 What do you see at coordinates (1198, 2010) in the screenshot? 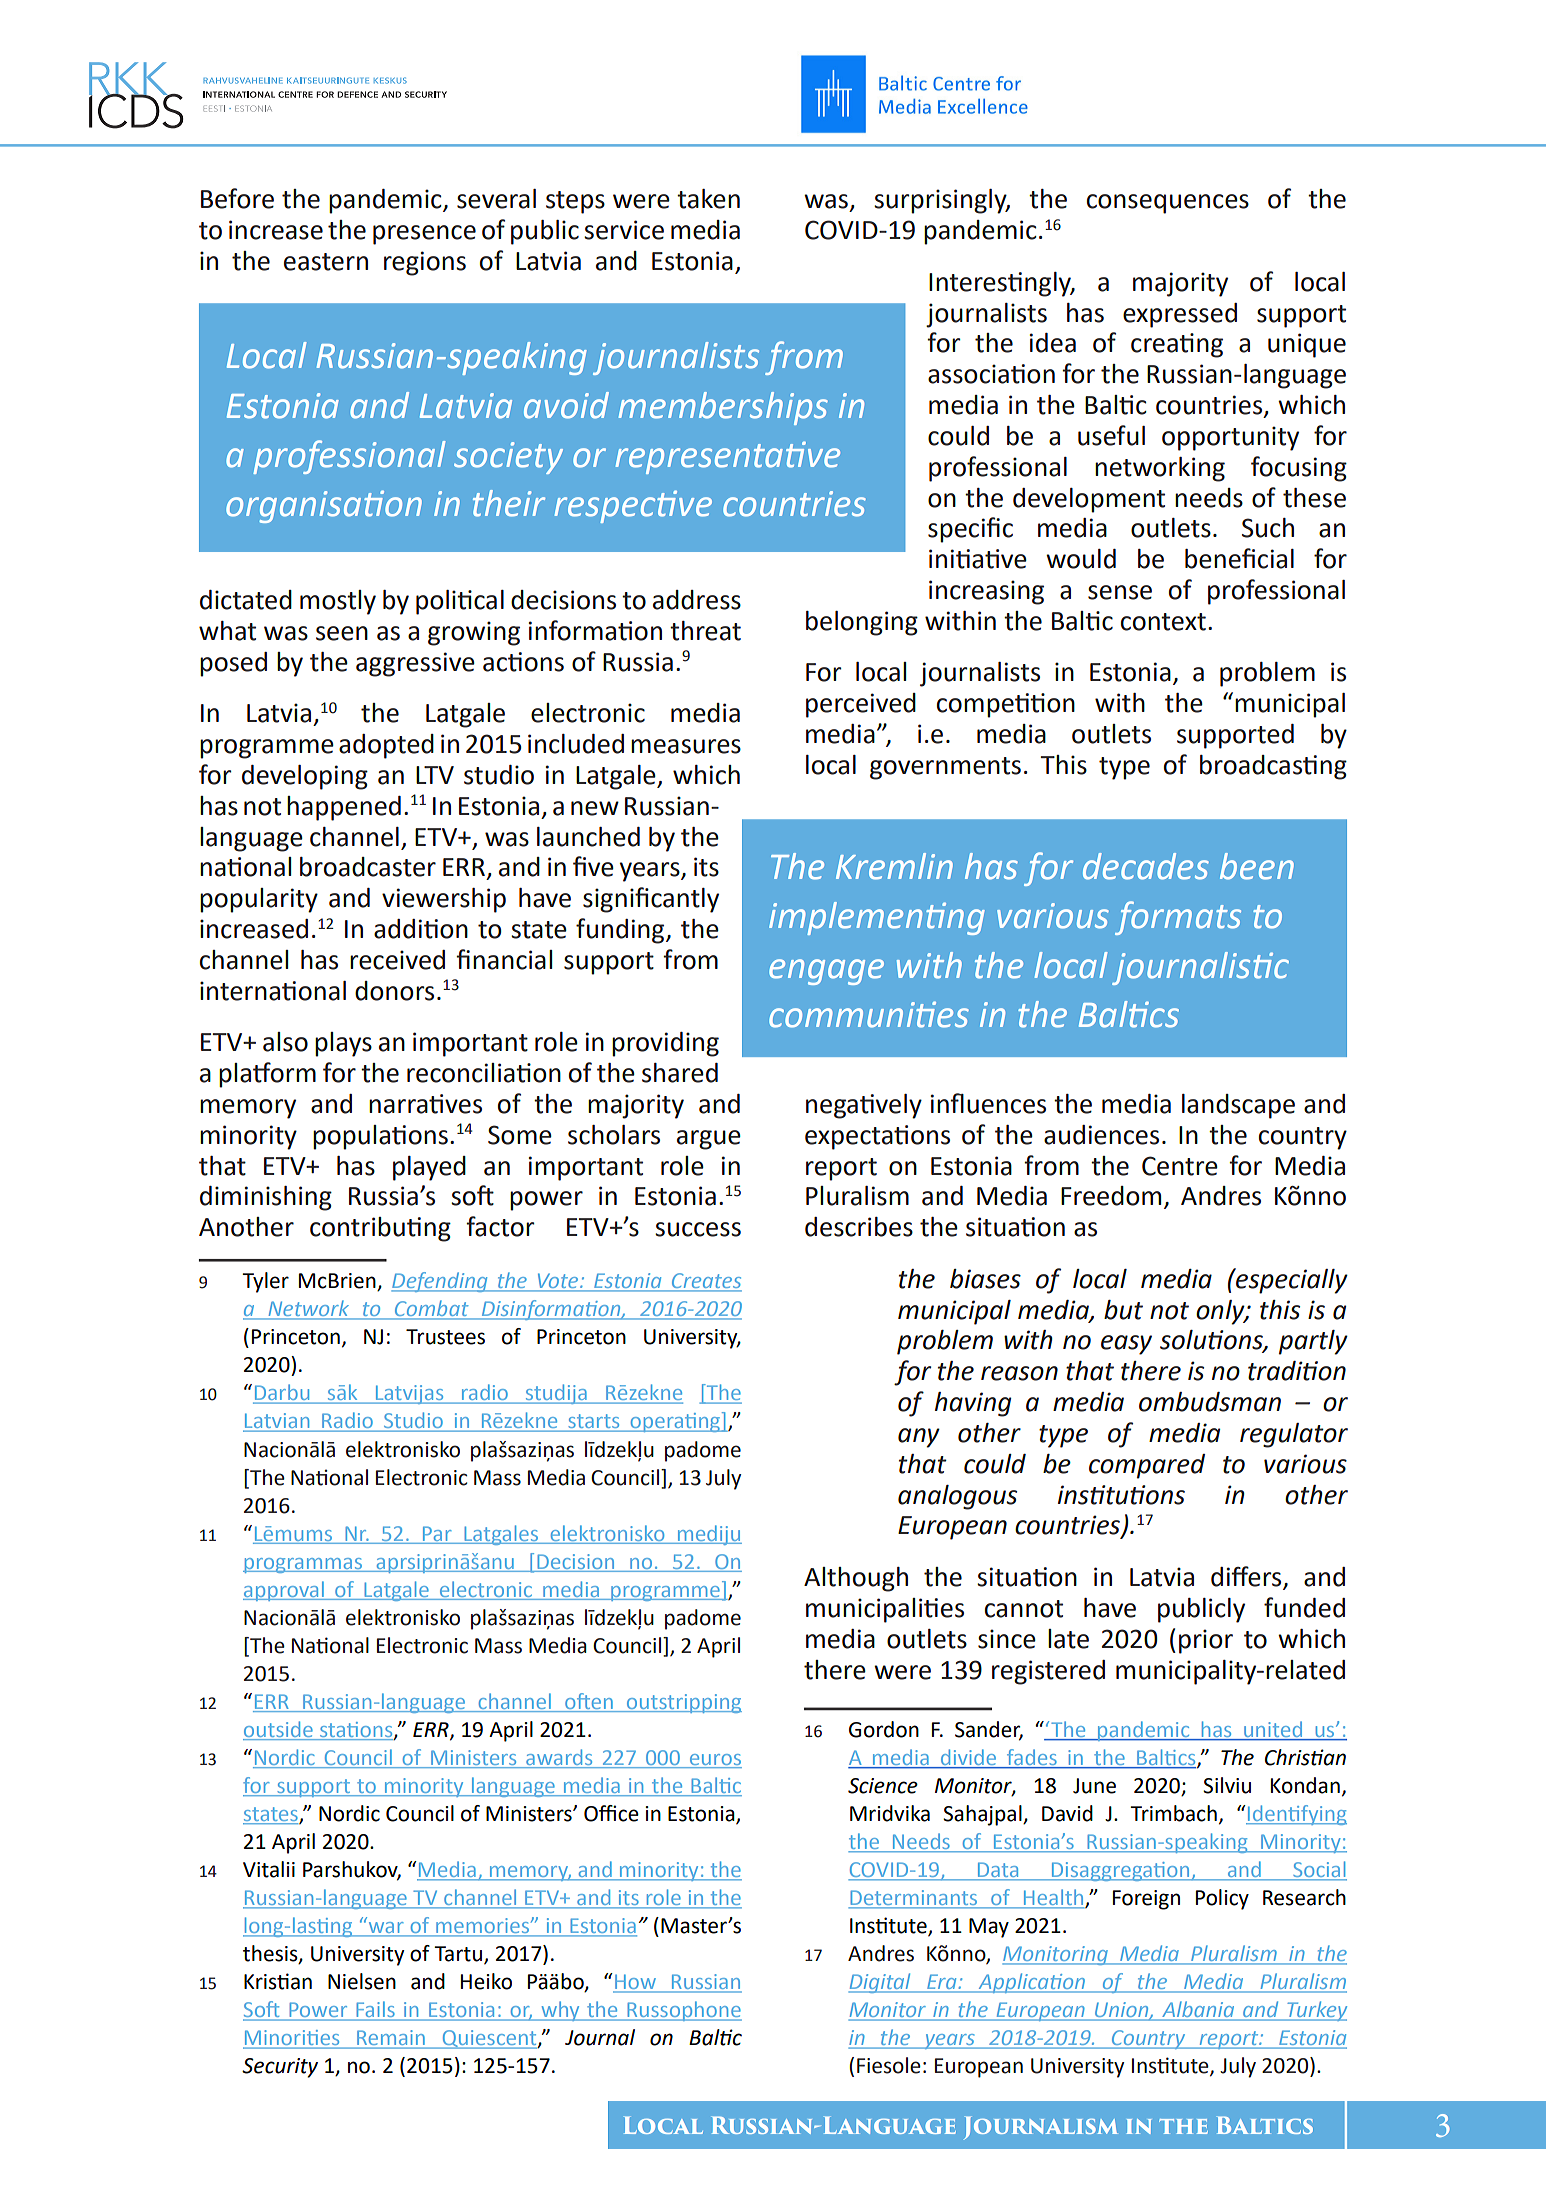
I see `Albania` at bounding box center [1198, 2010].
